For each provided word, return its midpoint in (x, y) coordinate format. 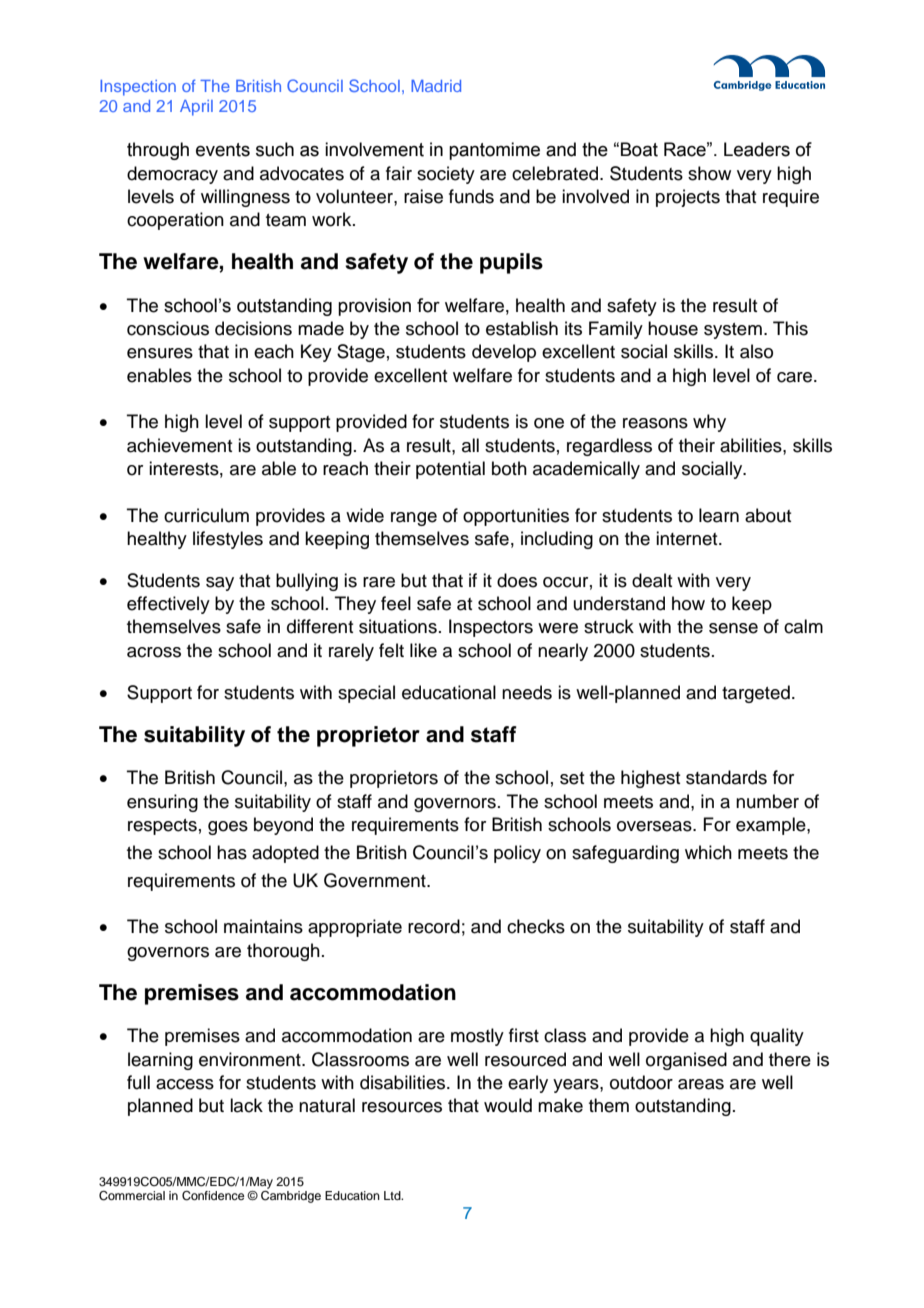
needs (527, 692)
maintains (263, 926)
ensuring (162, 803)
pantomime (494, 151)
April (196, 108)
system (733, 331)
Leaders (757, 149)
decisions (253, 328)
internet (688, 538)
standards (726, 777)
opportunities (516, 517)
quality (777, 1037)
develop (504, 353)
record (434, 926)
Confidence (213, 1196)
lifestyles (228, 540)
